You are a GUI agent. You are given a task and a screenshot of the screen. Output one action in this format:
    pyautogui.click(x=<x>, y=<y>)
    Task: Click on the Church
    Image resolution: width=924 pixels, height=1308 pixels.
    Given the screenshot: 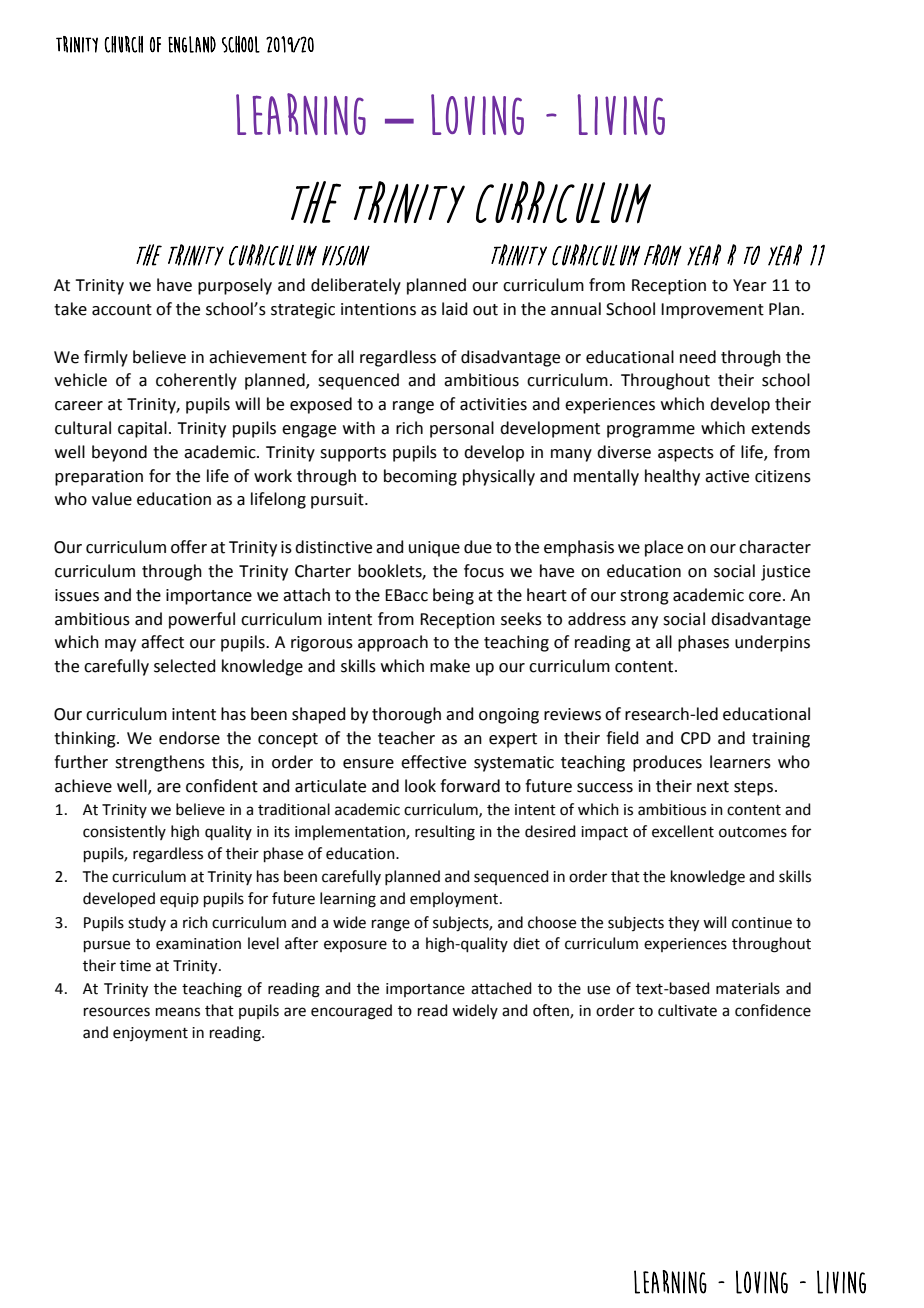 What is the action you would take?
    pyautogui.click(x=124, y=44)
